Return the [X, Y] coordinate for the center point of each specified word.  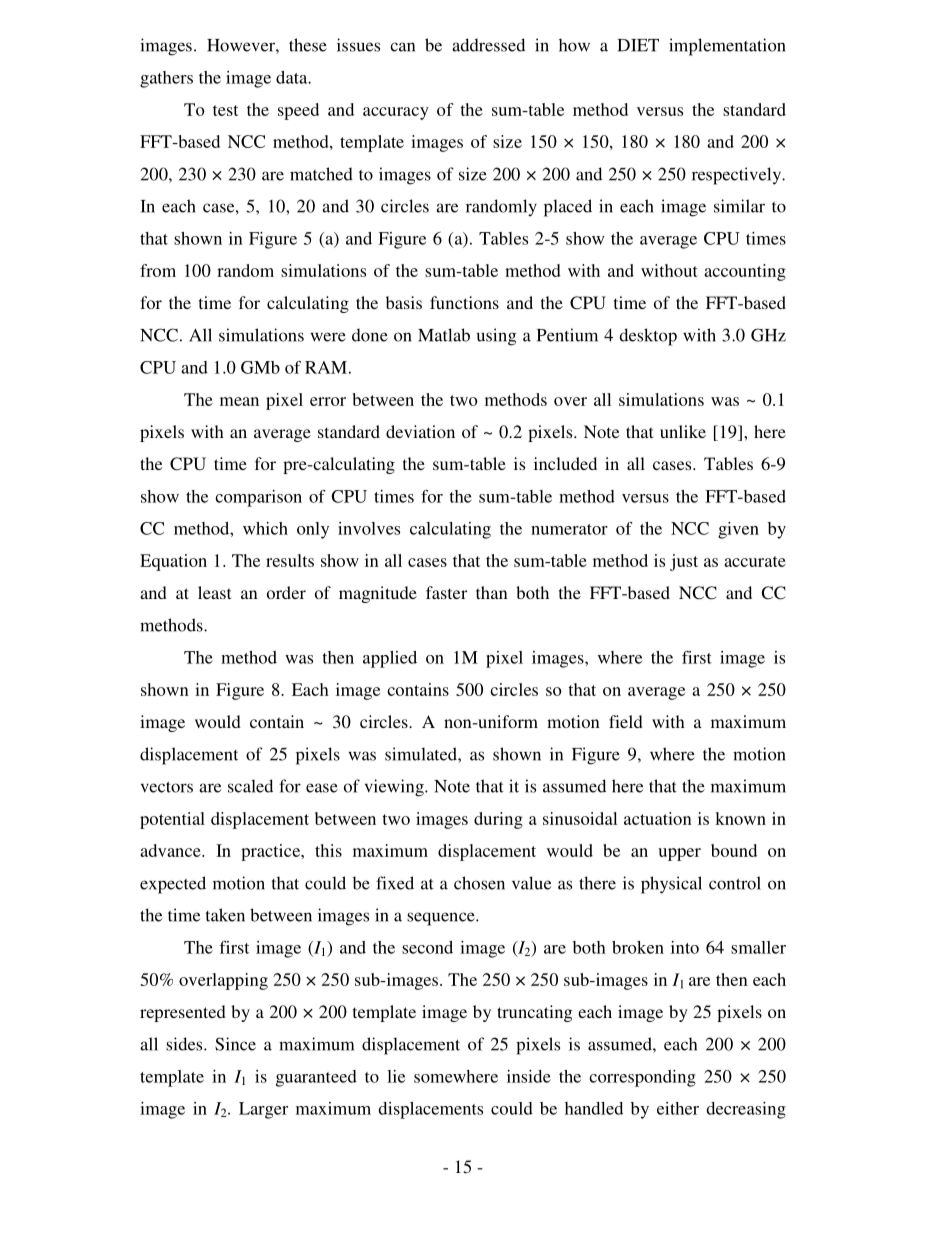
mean [239, 401]
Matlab [444, 335]
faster [446, 592]
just [684, 562]
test [225, 110]
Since [235, 1044]
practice [271, 852]
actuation [658, 818]
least [214, 592]
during [498, 820]
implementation [727, 47]
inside [529, 1076]
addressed [488, 45]
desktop [648, 337]
